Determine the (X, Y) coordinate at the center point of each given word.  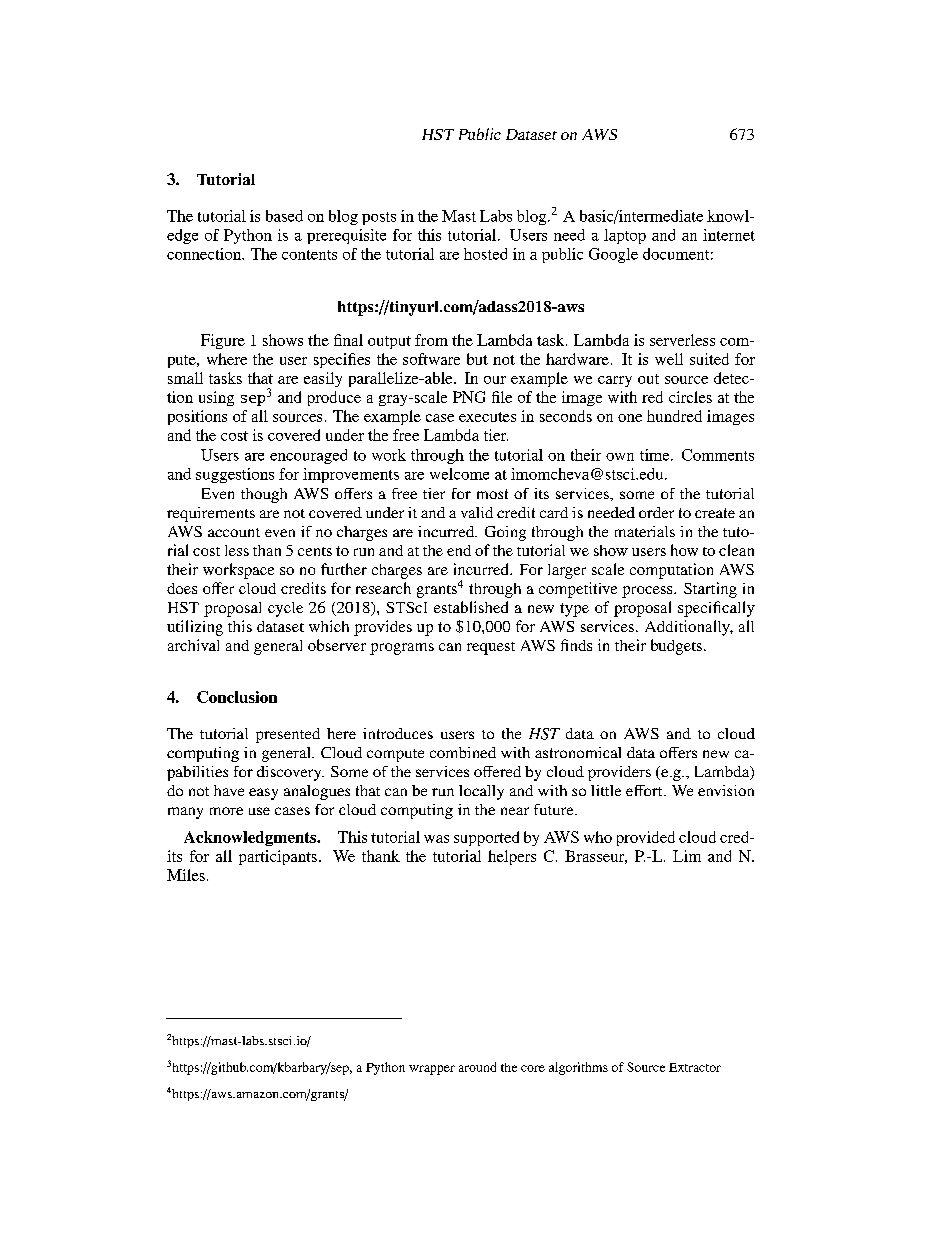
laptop (625, 236)
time (656, 455)
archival (193, 645)
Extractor (695, 1067)
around (477, 1067)
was (436, 839)
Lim (687, 856)
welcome (459, 474)
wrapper (432, 1070)
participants (278, 857)
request (491, 648)
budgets (676, 647)
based (284, 216)
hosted (485, 254)
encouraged (308, 456)
